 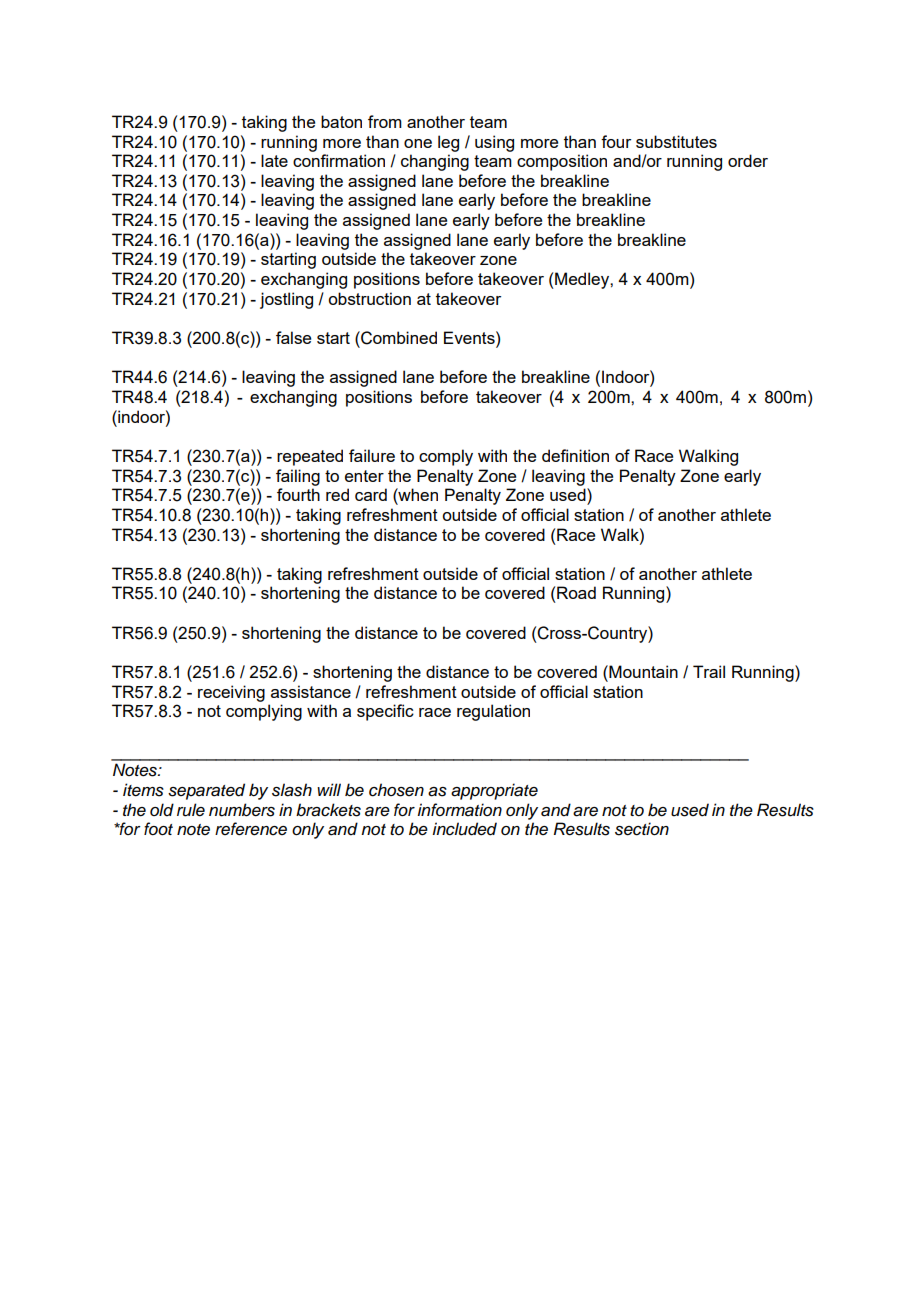 What do you see at coordinates (298, 477) in the screenshot?
I see `failing` at bounding box center [298, 477].
